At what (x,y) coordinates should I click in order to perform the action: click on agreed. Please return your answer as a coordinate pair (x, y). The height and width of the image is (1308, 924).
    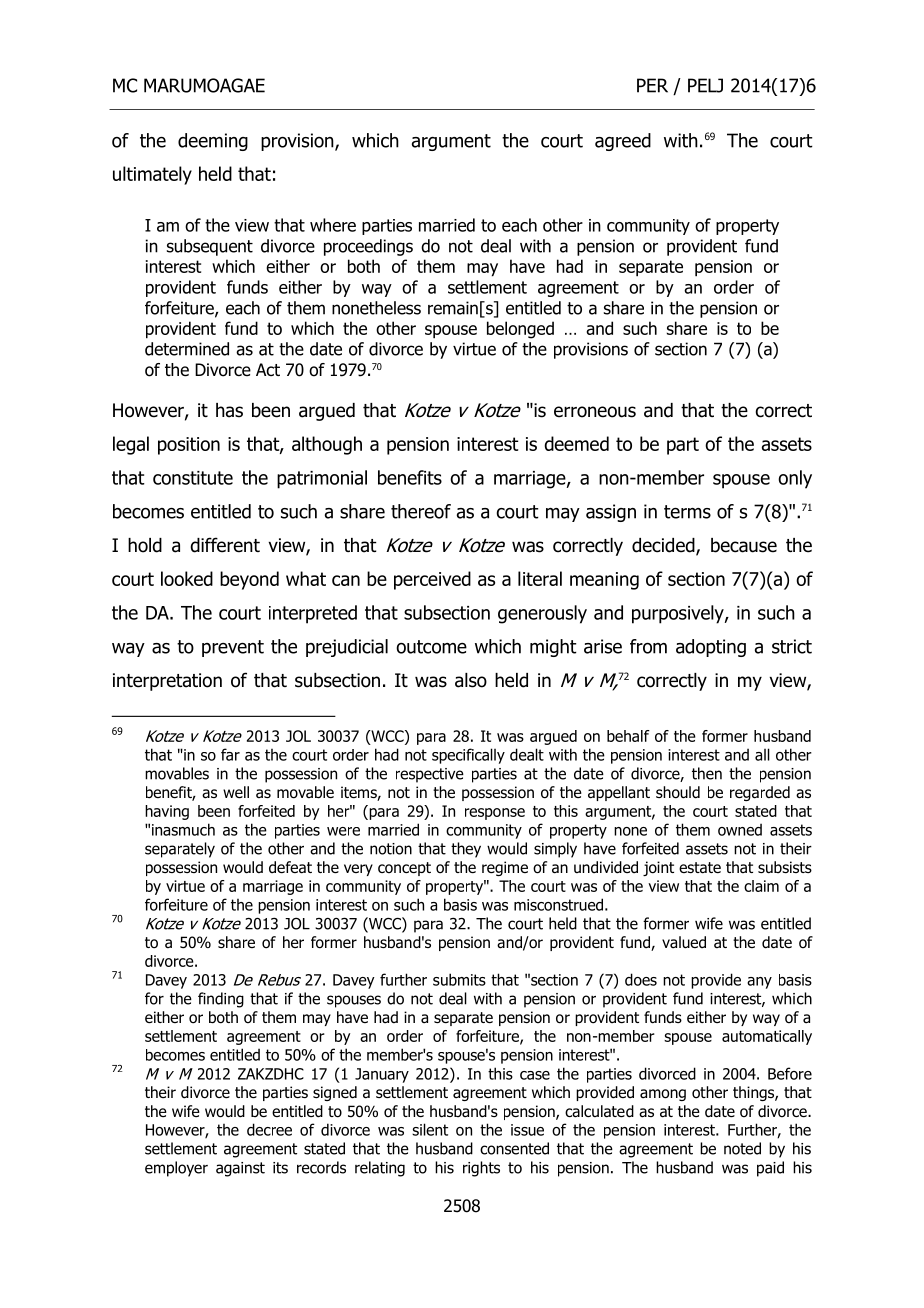
    Looking at the image, I should click on (623, 142).
